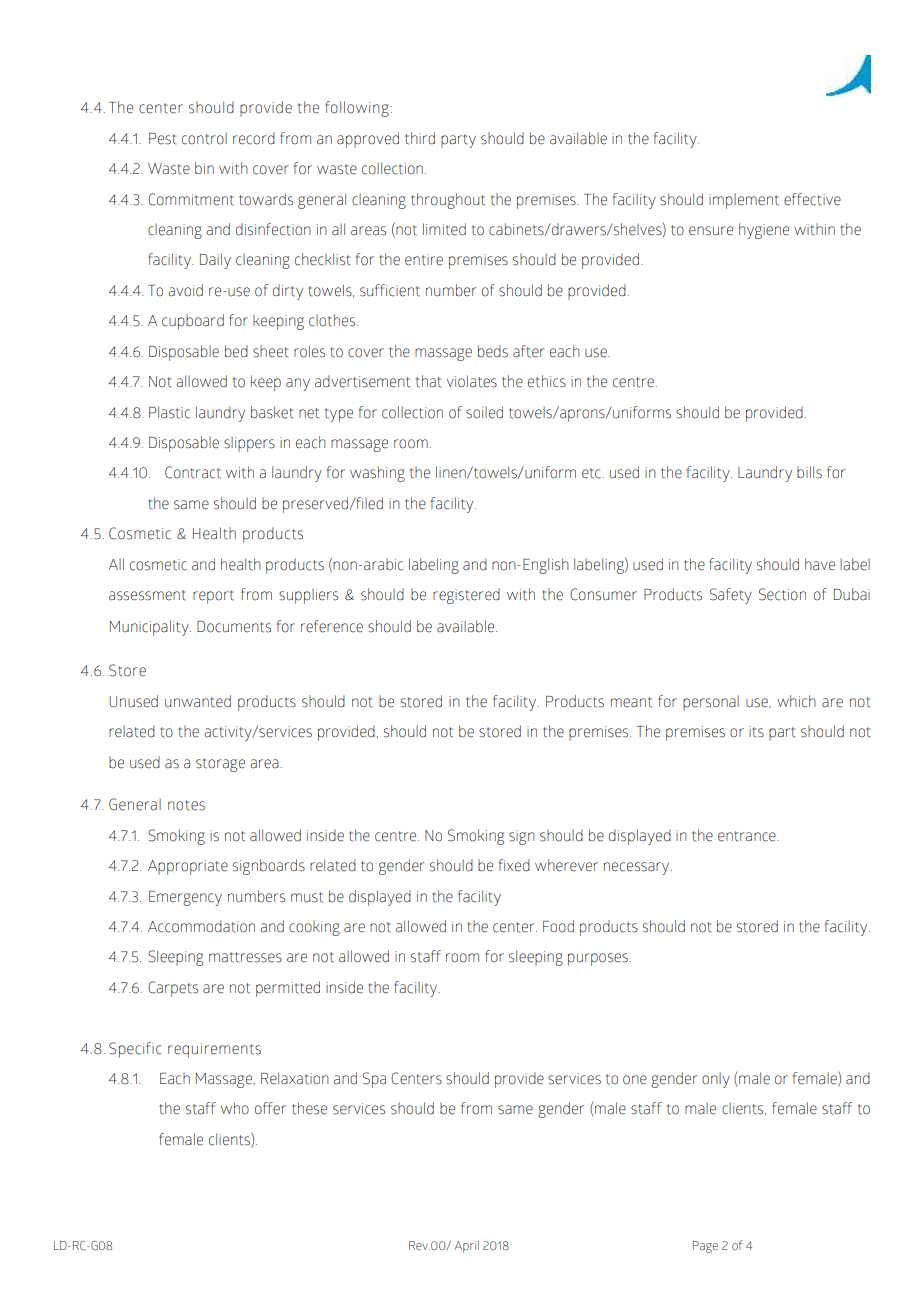  I want to click on third, so click(420, 138).
